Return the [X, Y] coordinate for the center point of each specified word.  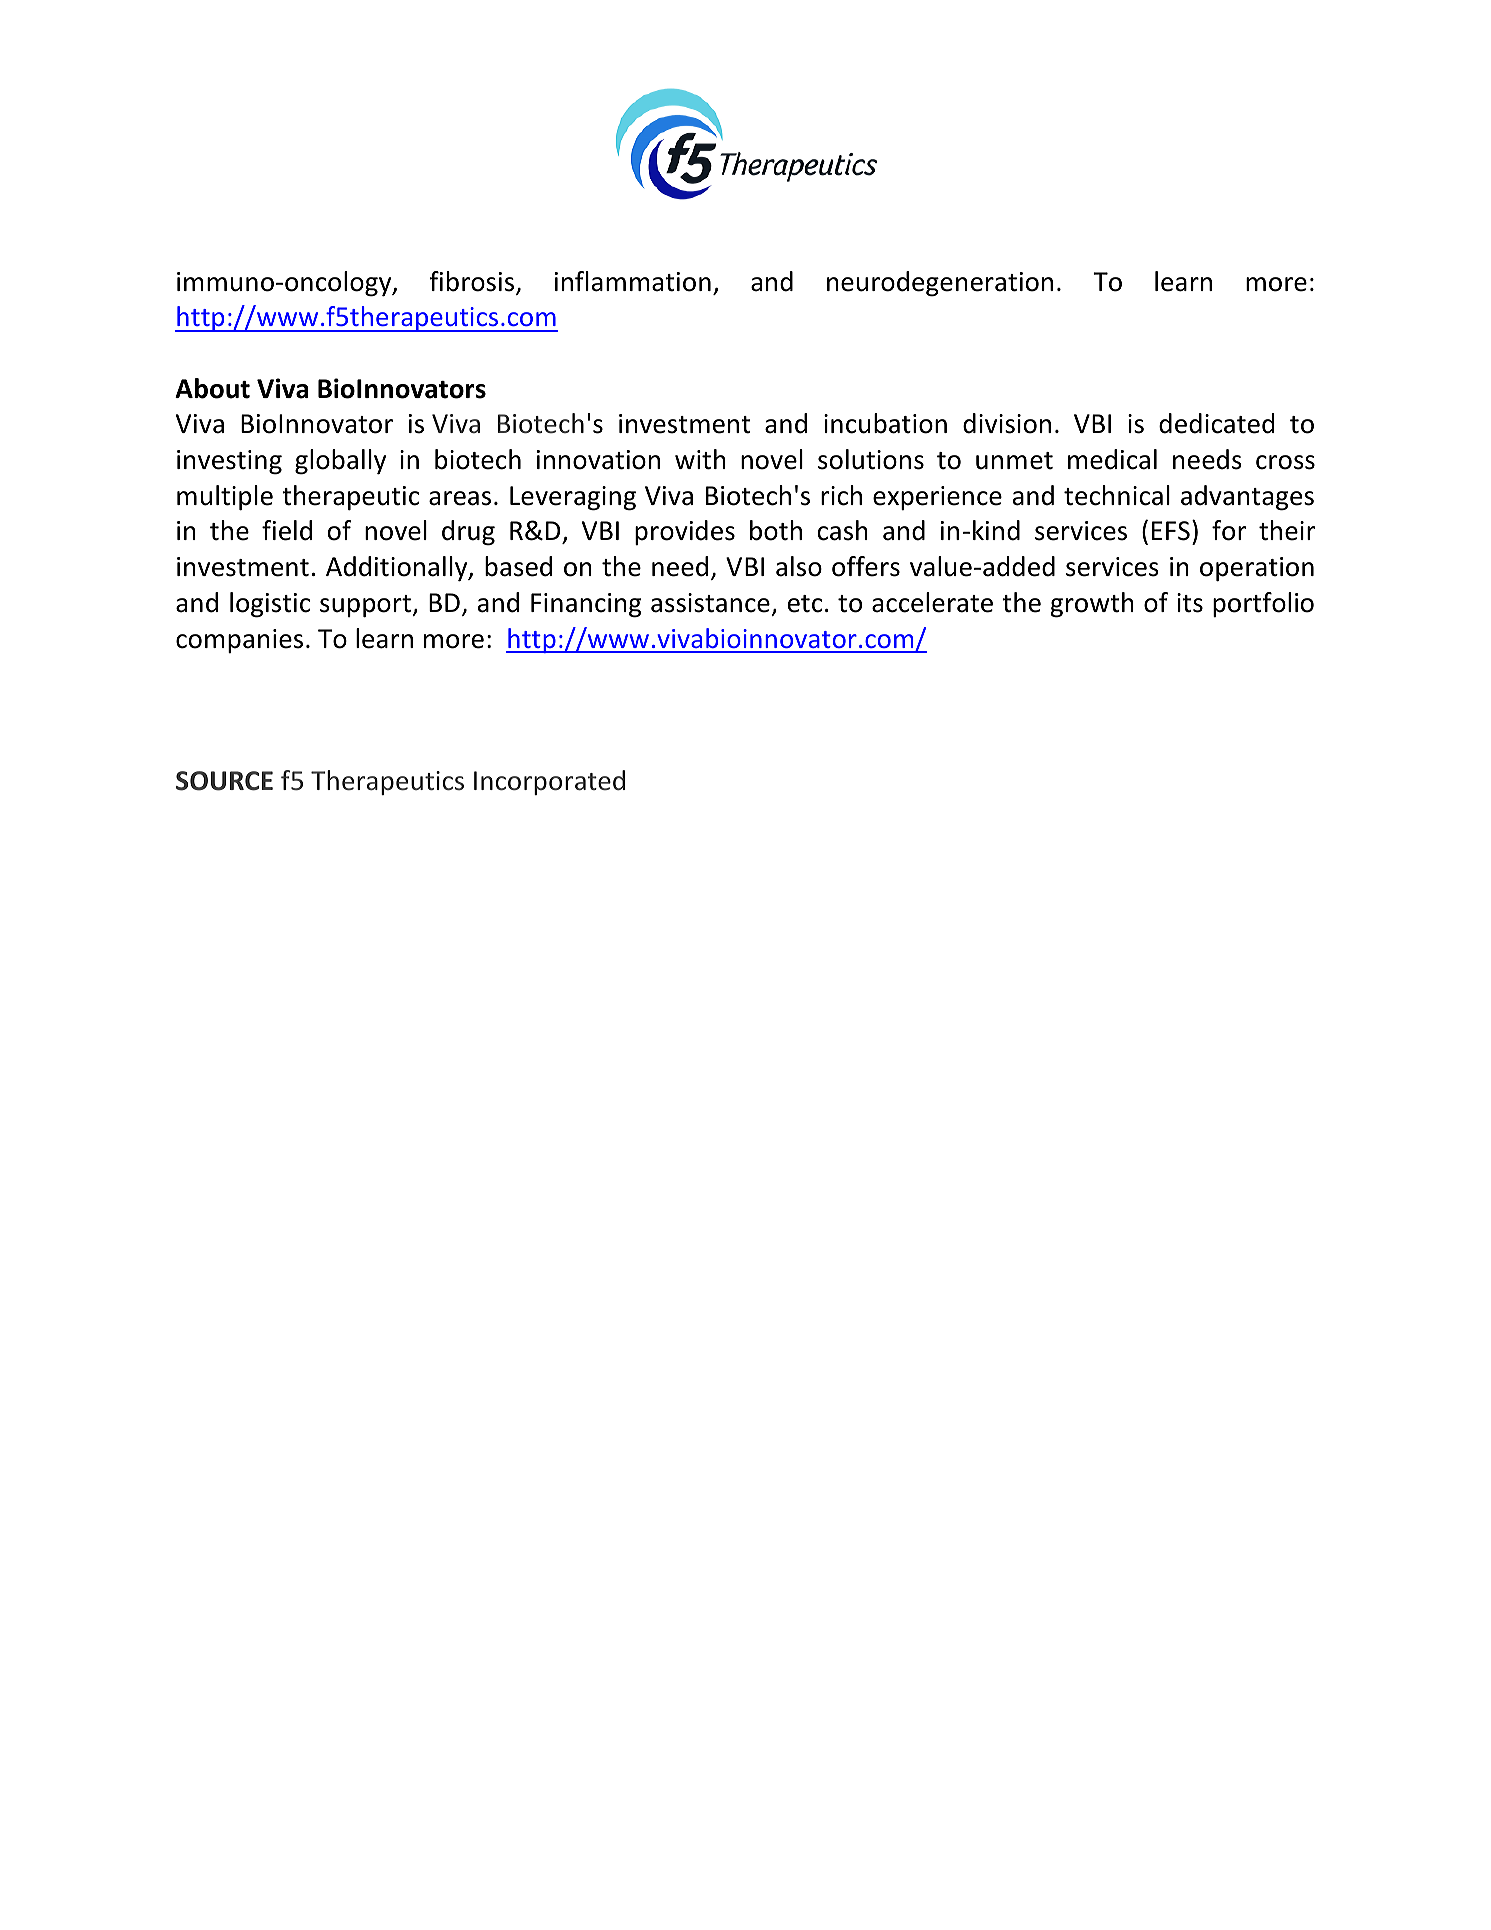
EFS [1171, 531]
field [287, 530]
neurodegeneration [940, 284]
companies [239, 641]
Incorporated [549, 782]
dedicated [1216, 423]
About [212, 388]
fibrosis [473, 282]
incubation [885, 423]
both [776, 530]
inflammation [633, 281]
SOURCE [224, 781]
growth [1092, 605]
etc [805, 604]
